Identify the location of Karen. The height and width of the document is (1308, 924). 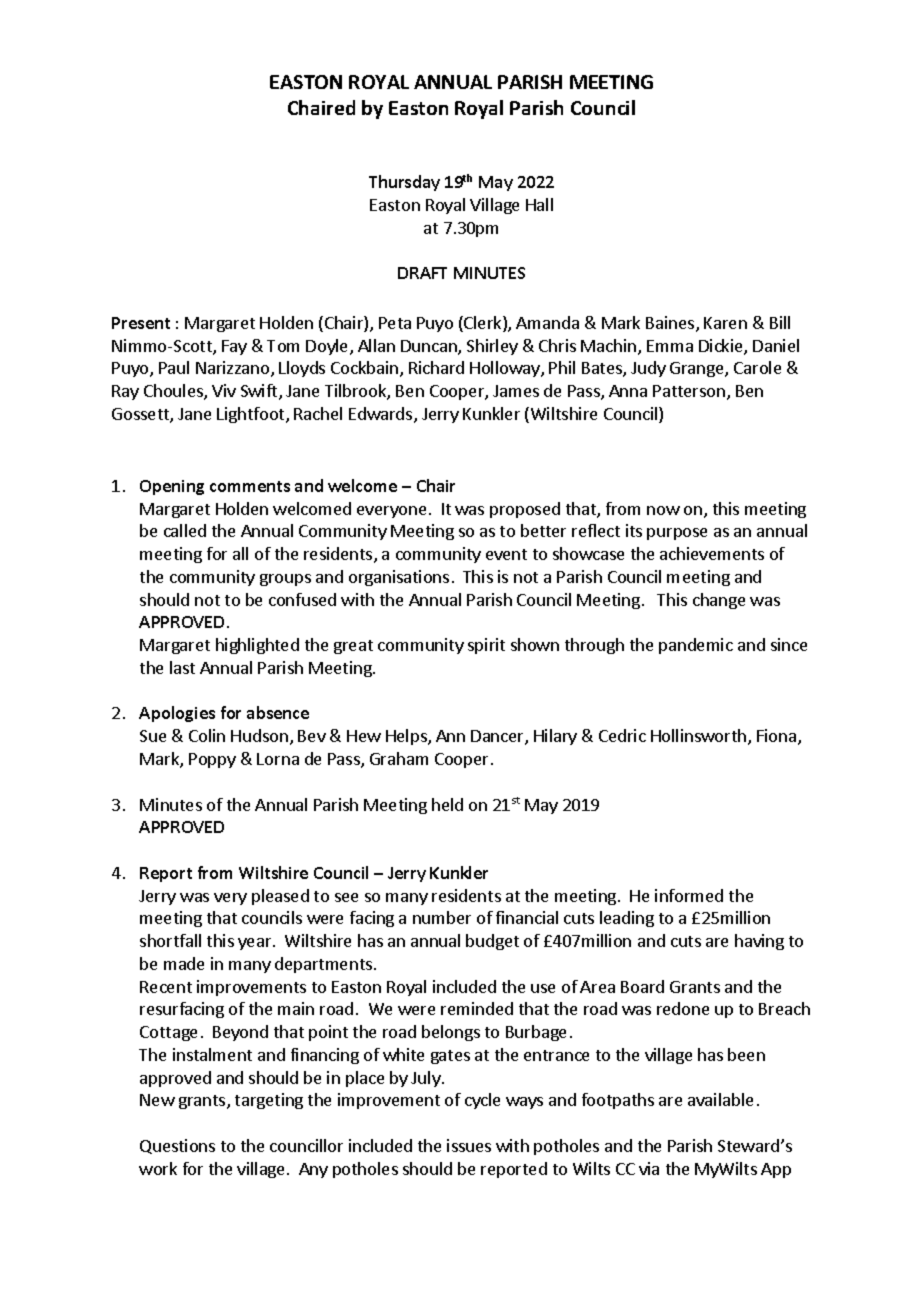
(725, 323).
